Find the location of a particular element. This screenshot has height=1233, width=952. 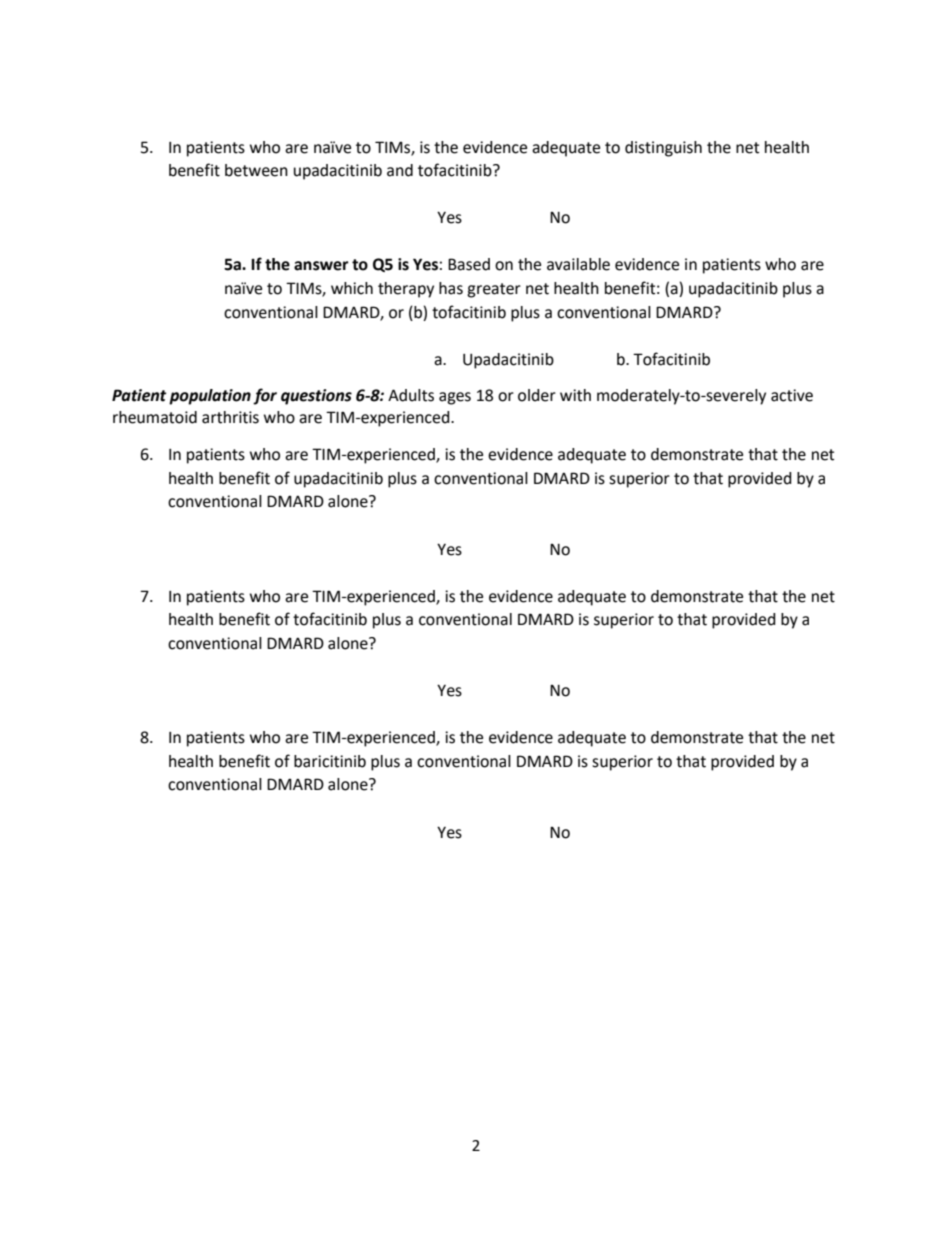

ages is located at coordinates (455, 398).
